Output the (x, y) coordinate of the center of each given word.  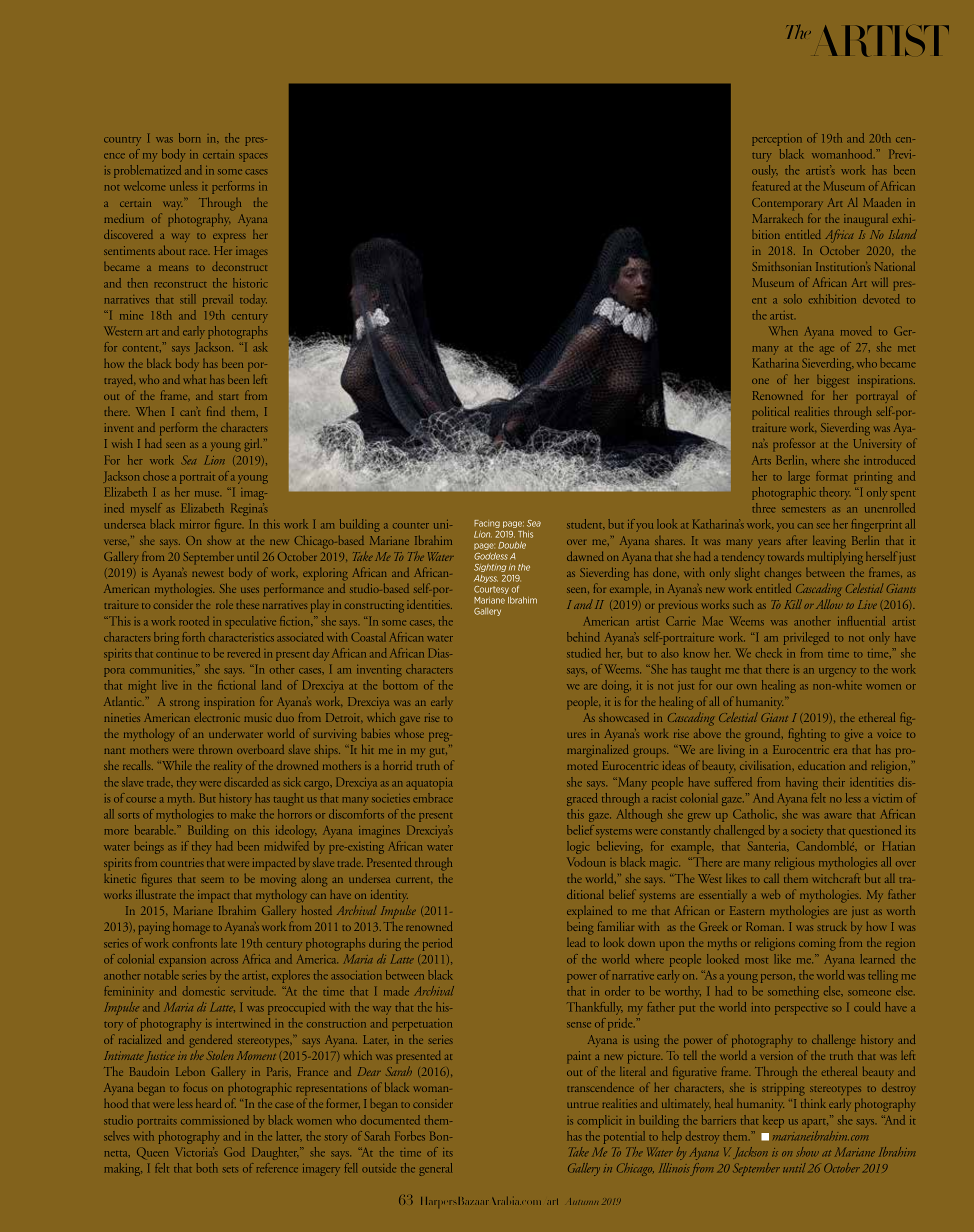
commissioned (215, 1120)
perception (777, 140)
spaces (253, 157)
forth (193, 637)
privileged (806, 638)
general (435, 1169)
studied (583, 653)
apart (815, 1123)
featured (771, 186)
